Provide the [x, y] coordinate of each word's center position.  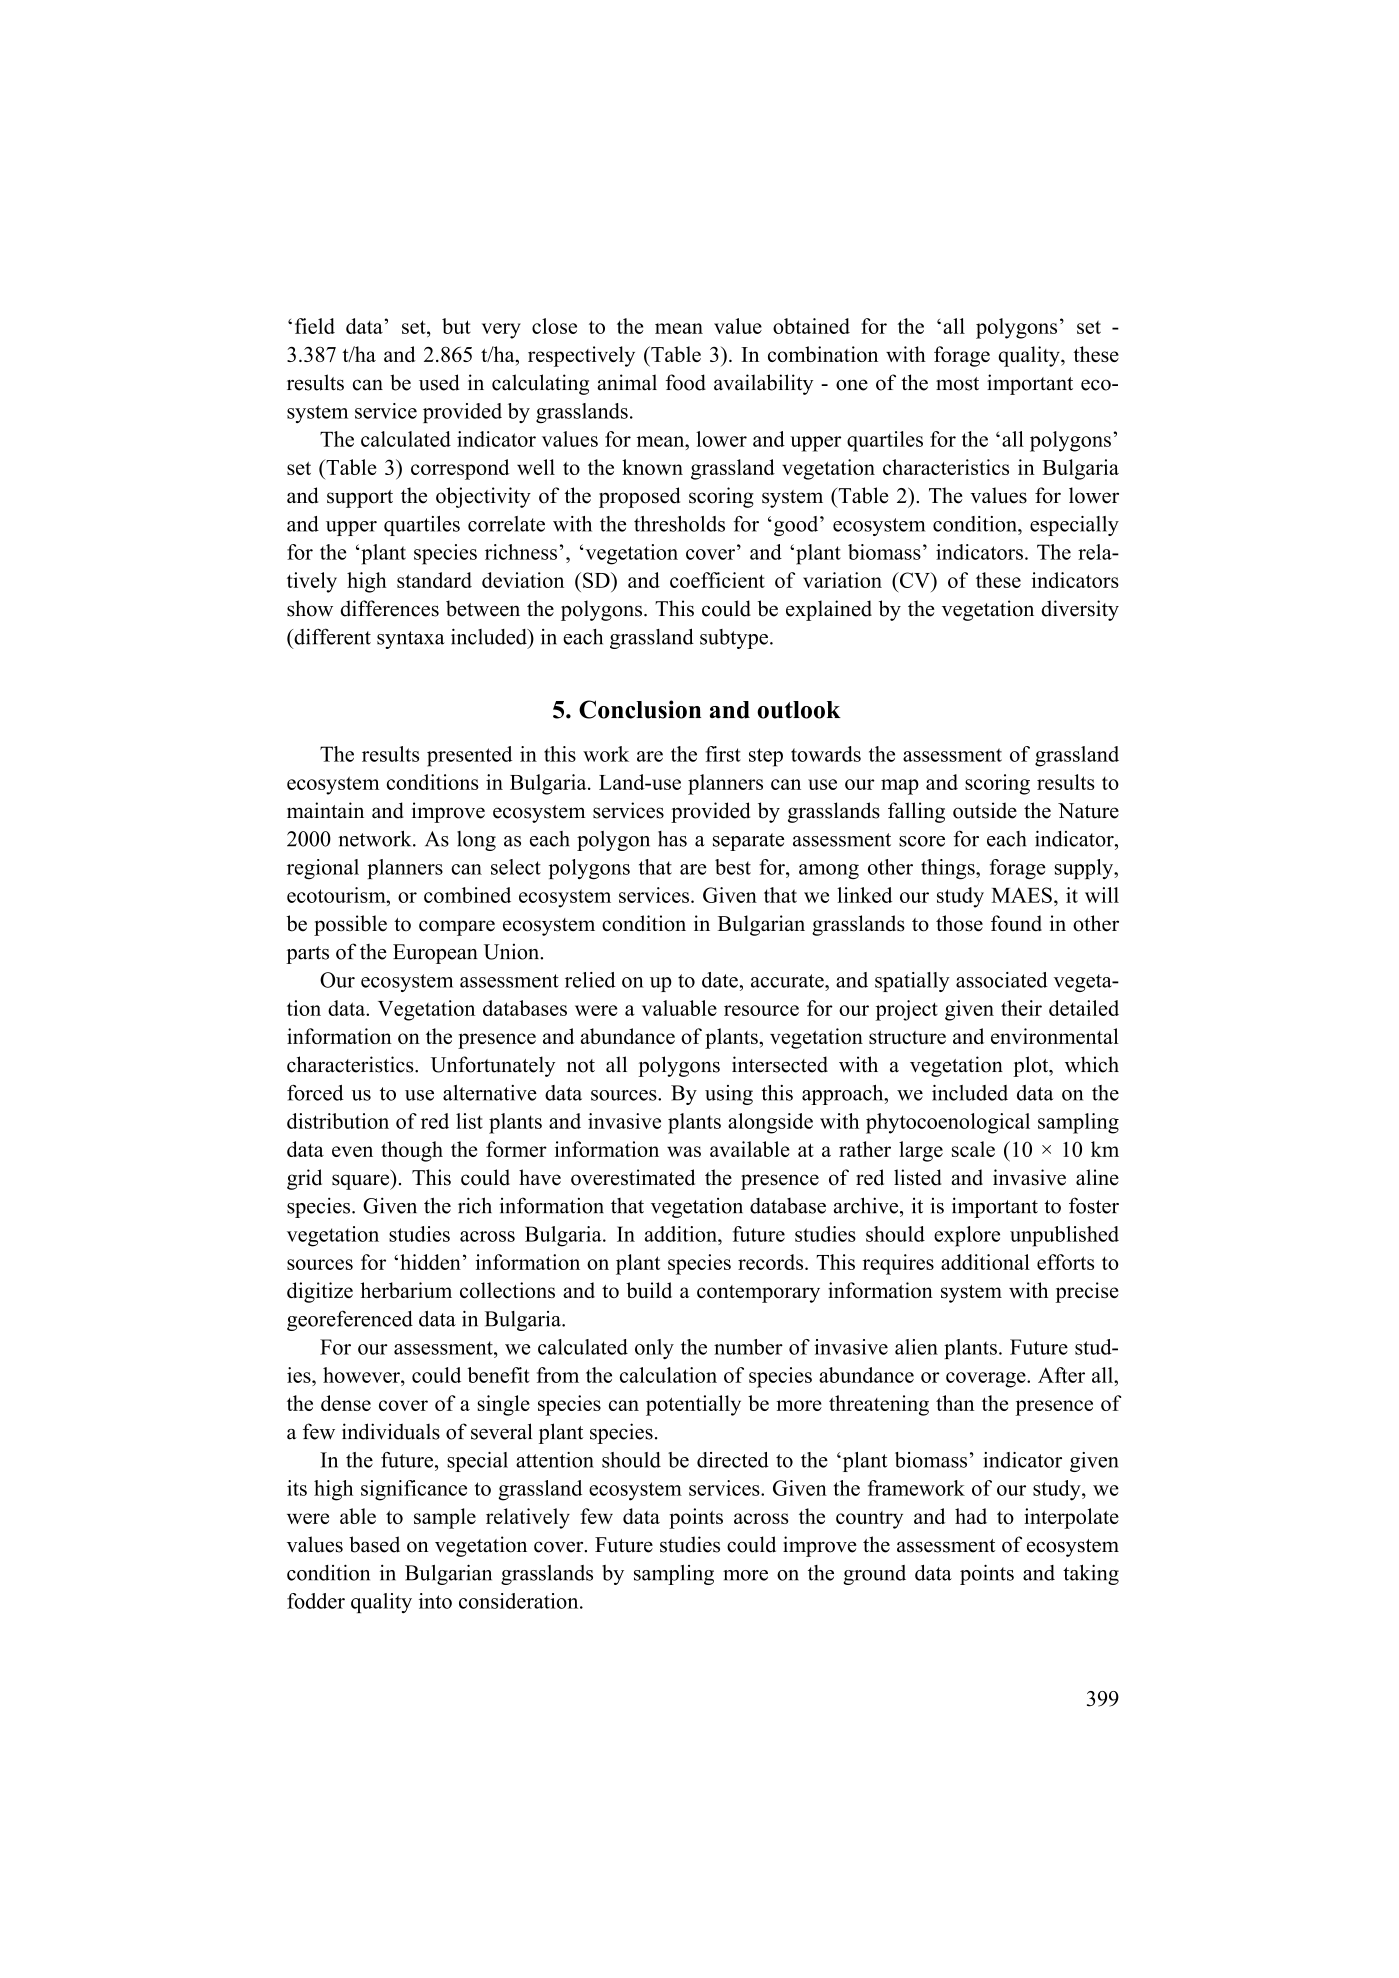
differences [390, 608]
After [1061, 1375]
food [686, 382]
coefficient [717, 580]
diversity [1080, 610]
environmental [1055, 1036]
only [654, 1349]
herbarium [406, 1290]
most [957, 384]
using [729, 1095]
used [439, 382]
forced [315, 1093]
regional [323, 869]
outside [985, 810]
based [374, 1544]
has [672, 839]
